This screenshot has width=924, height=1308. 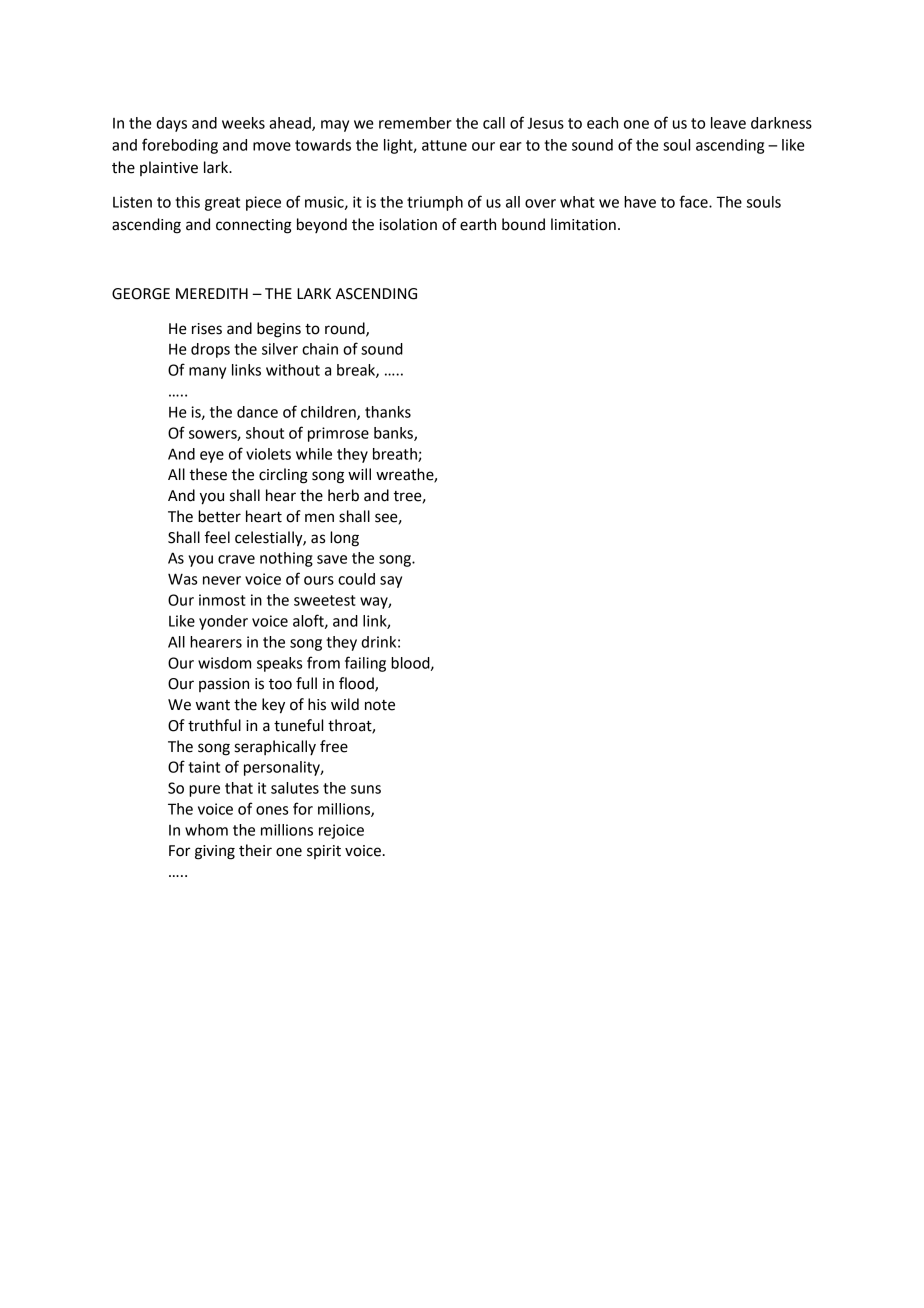 What do you see at coordinates (346, 329) in the screenshot?
I see `round` at bounding box center [346, 329].
